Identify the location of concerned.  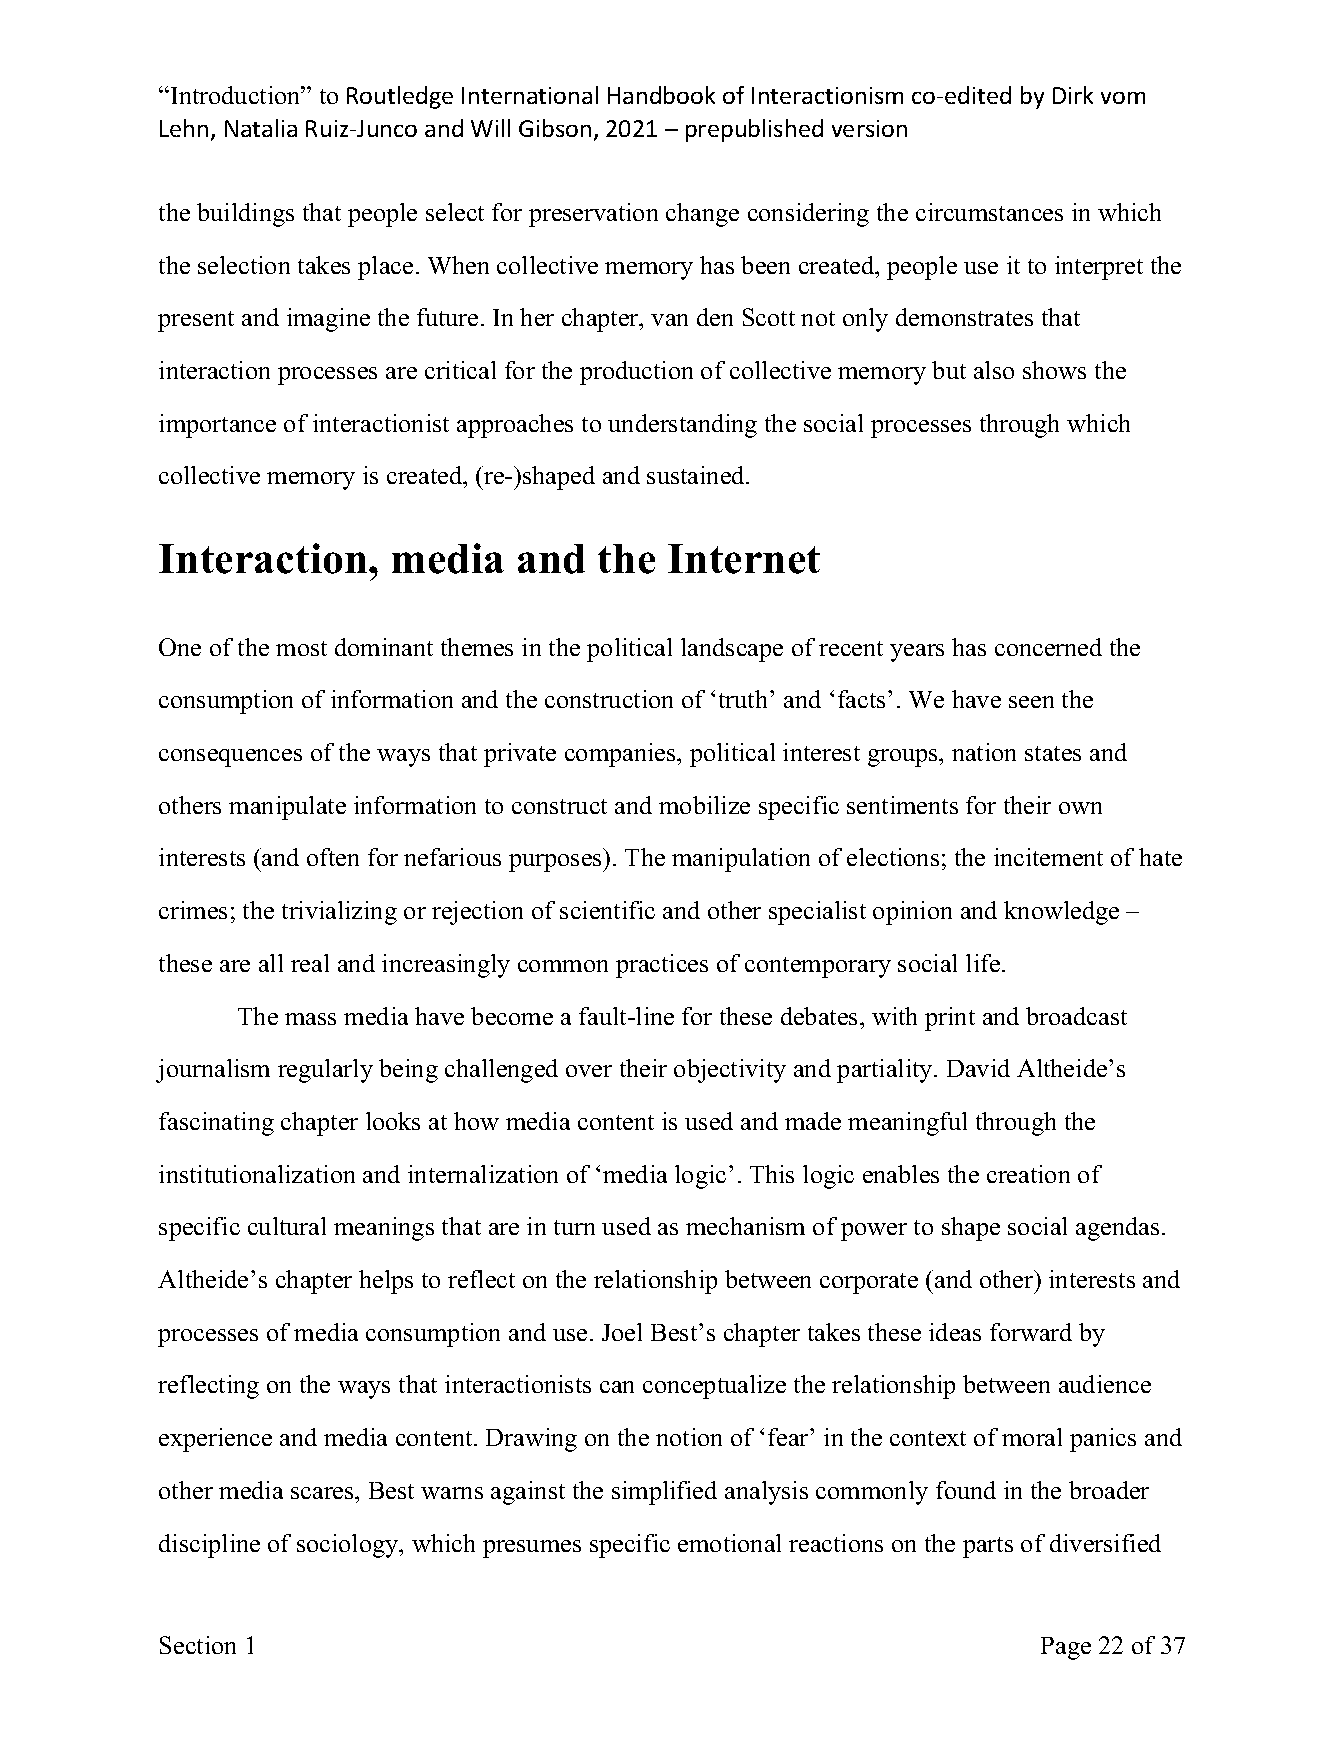
(1048, 647).
